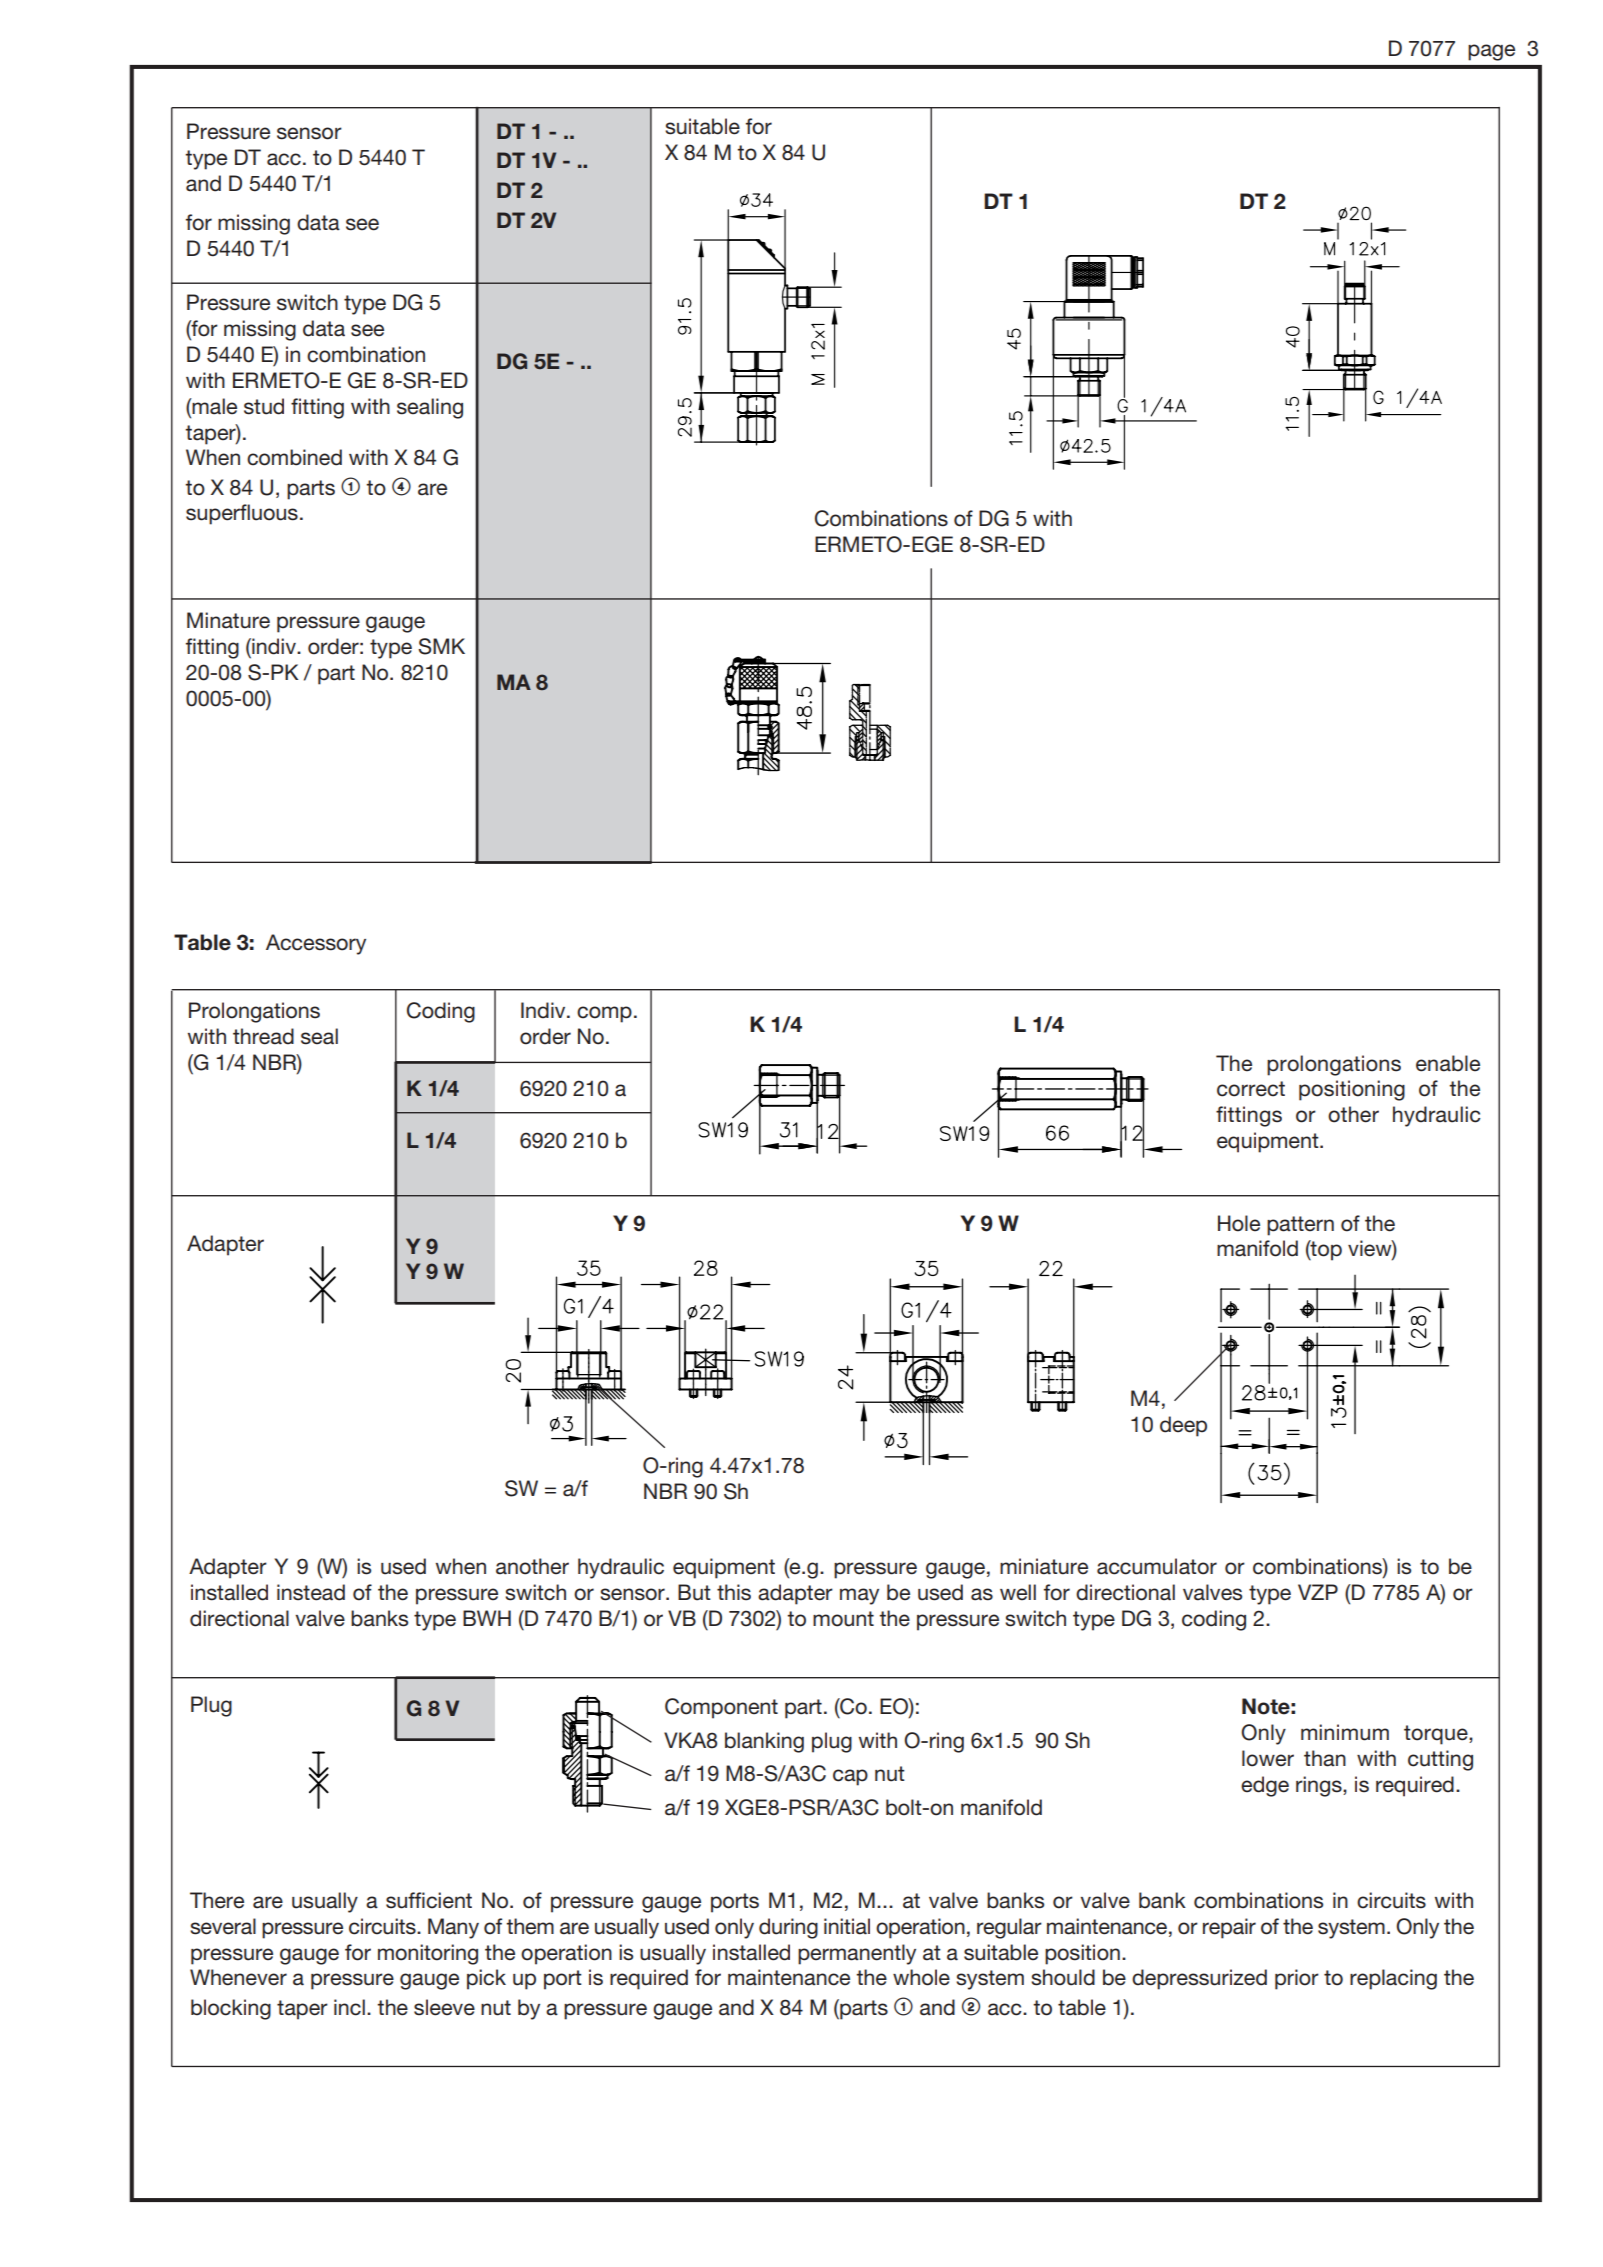 The width and height of the document is (1603, 2267). Describe the element at coordinates (1183, 1426) in the document. I see `deep` at that location.
